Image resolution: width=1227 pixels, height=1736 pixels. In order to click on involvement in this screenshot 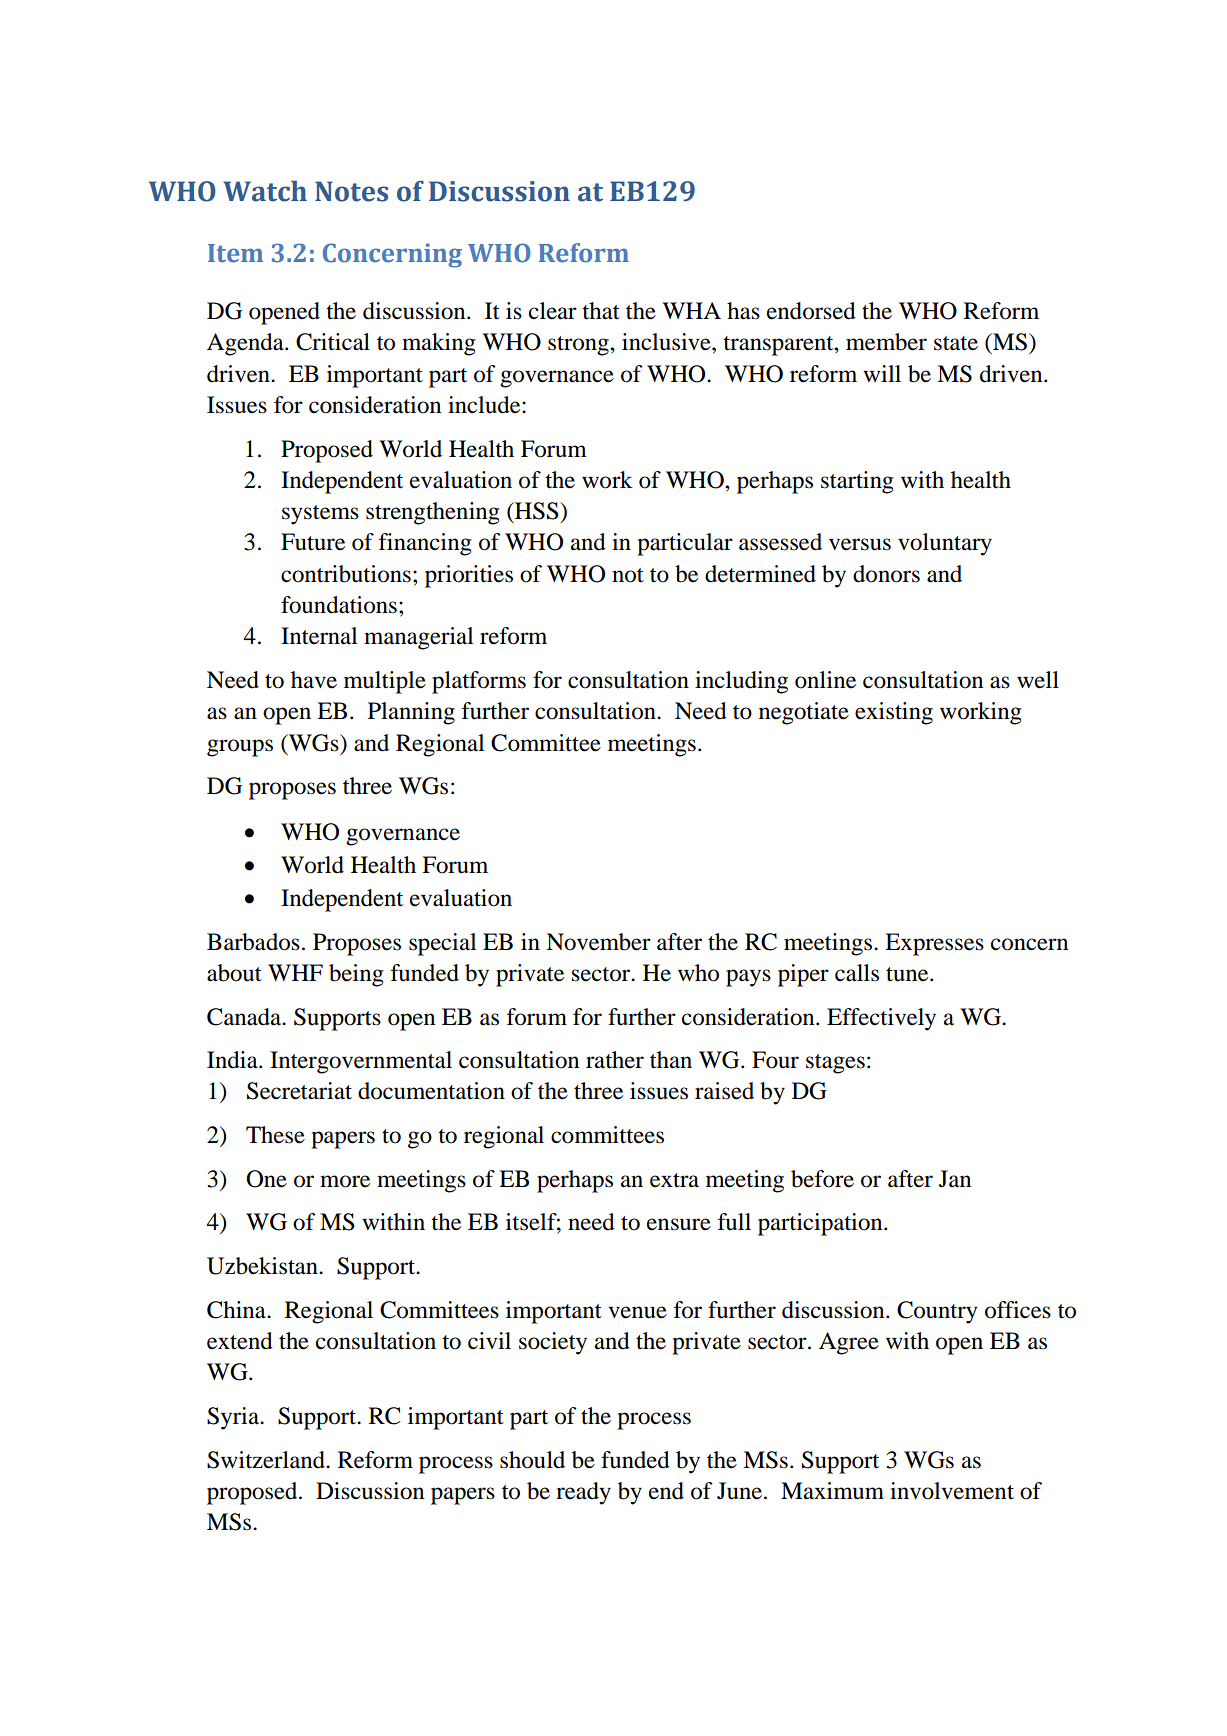, I will do `click(952, 1491)`.
